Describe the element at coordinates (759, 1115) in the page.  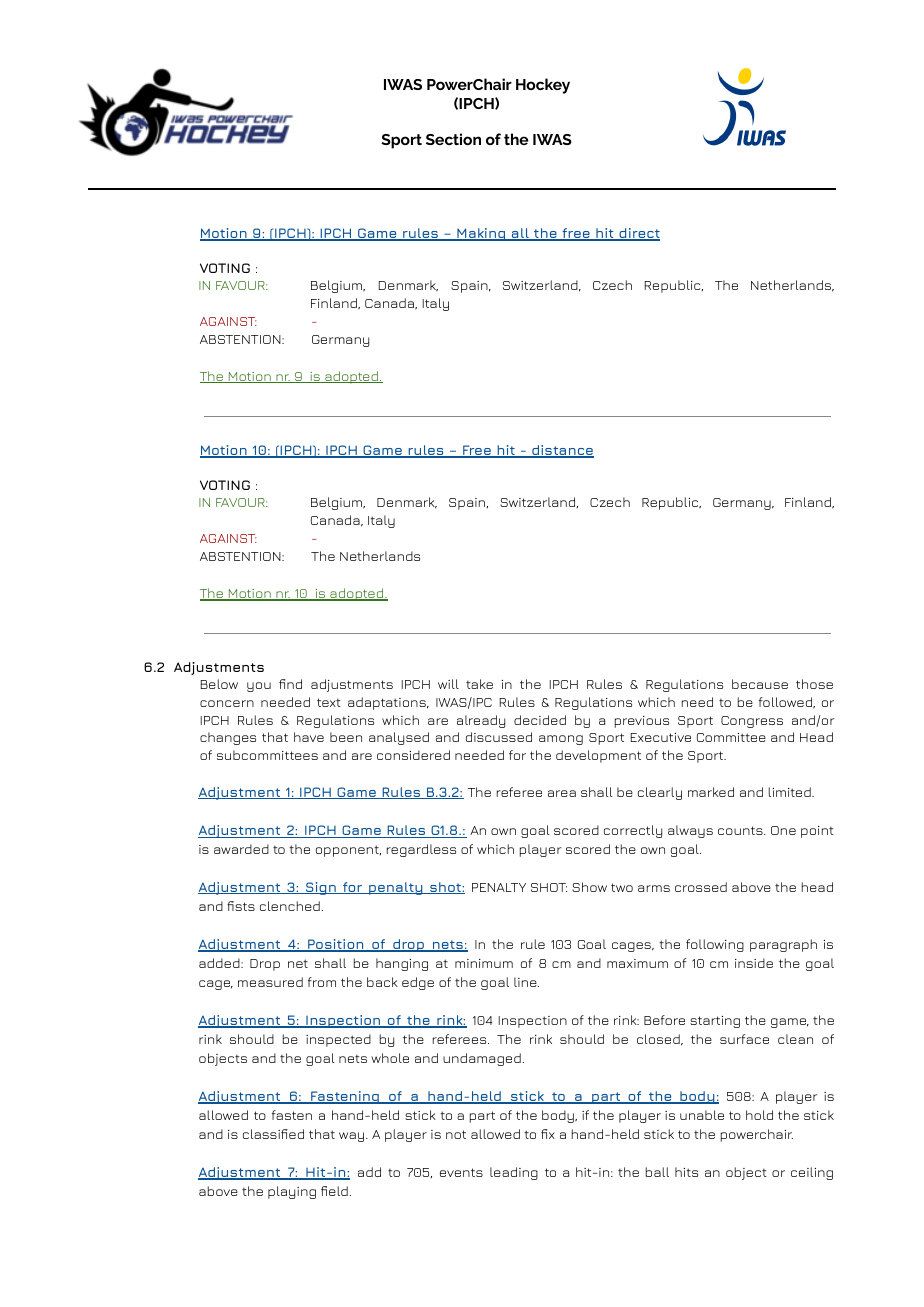
I see `hold` at that location.
